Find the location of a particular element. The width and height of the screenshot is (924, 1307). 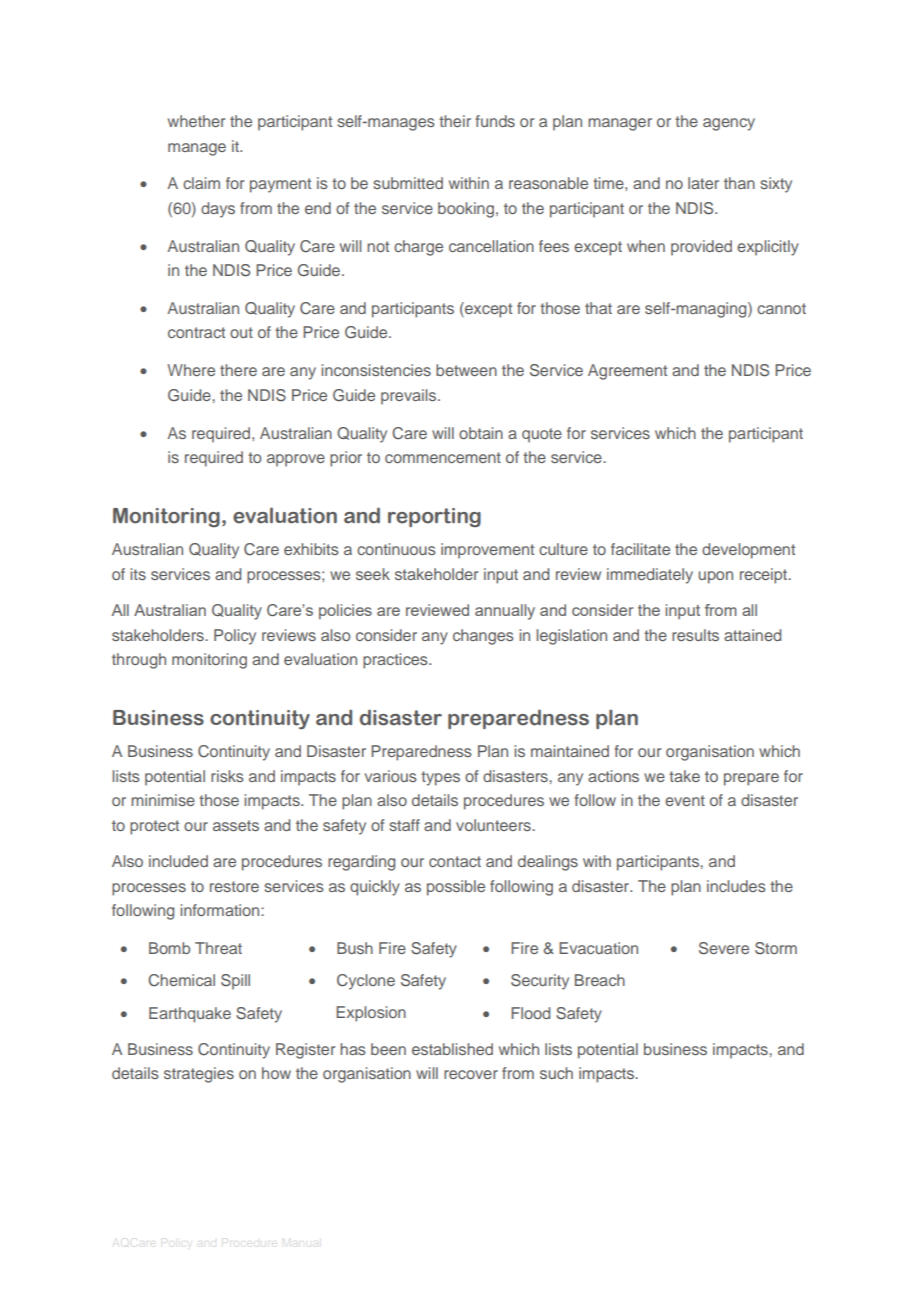

types is located at coordinates (440, 778).
